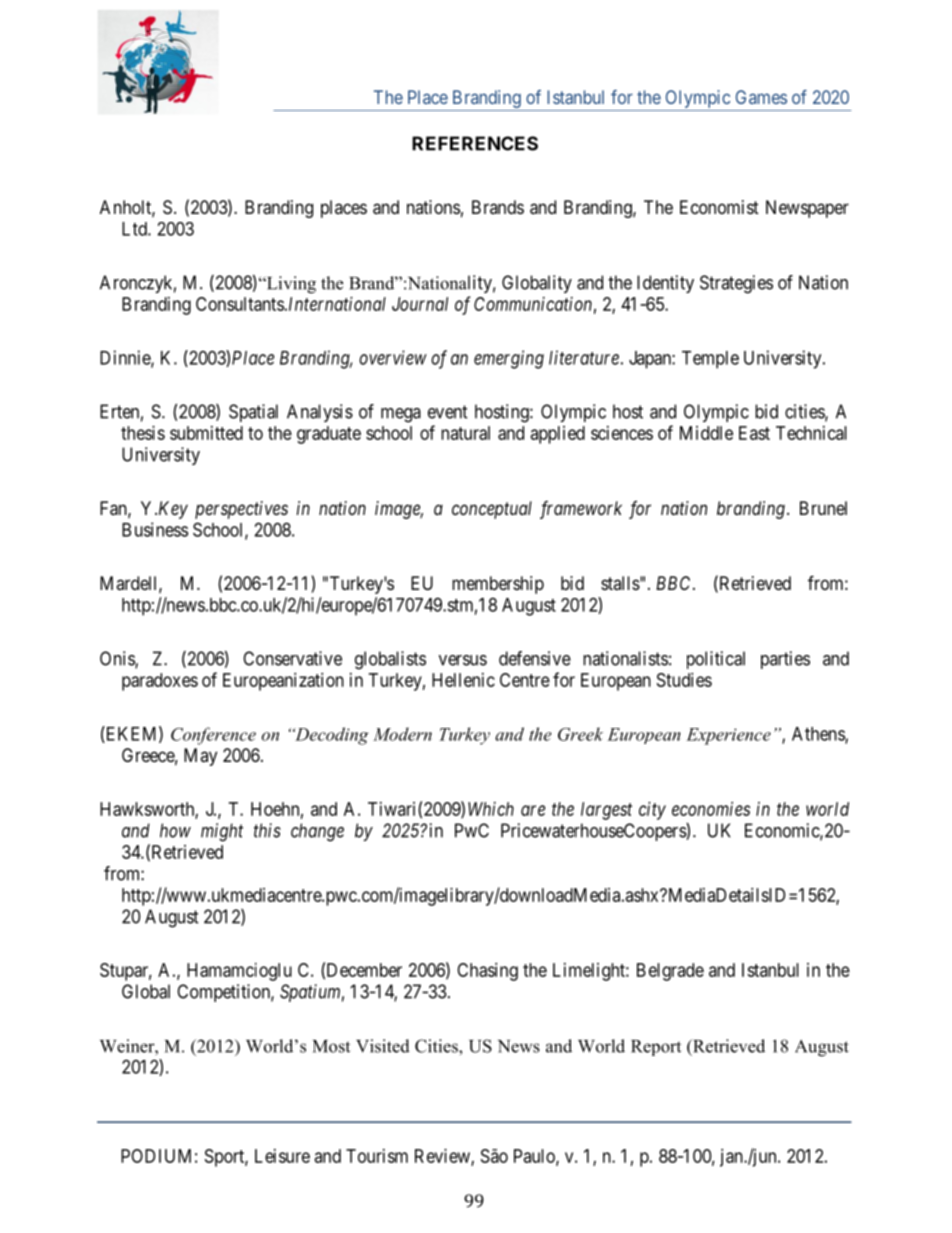 The height and width of the image is (1233, 952). What do you see at coordinates (135, 229) in the image?
I see `Ltd` at bounding box center [135, 229].
